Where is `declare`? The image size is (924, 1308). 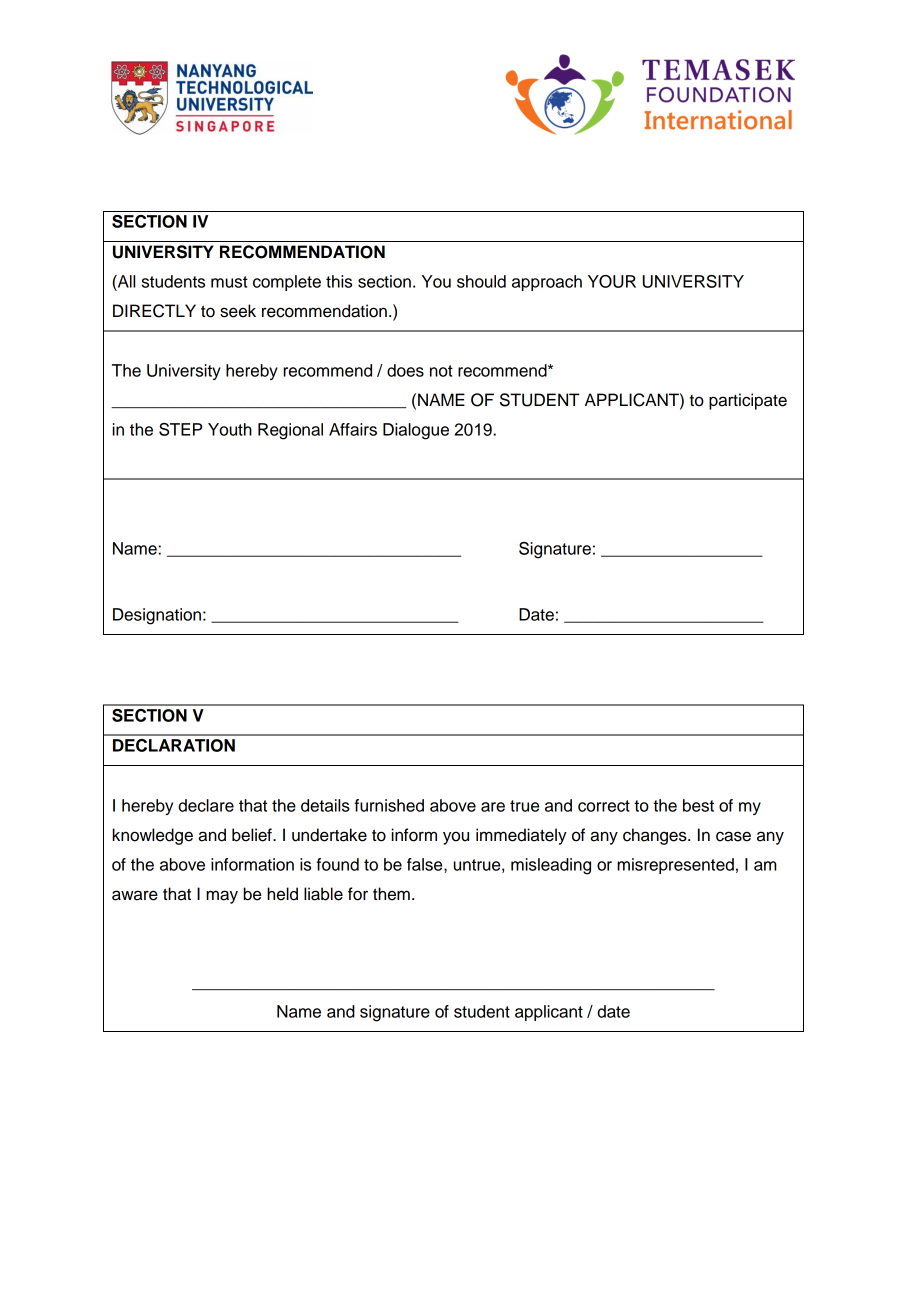 declare is located at coordinates (206, 805).
